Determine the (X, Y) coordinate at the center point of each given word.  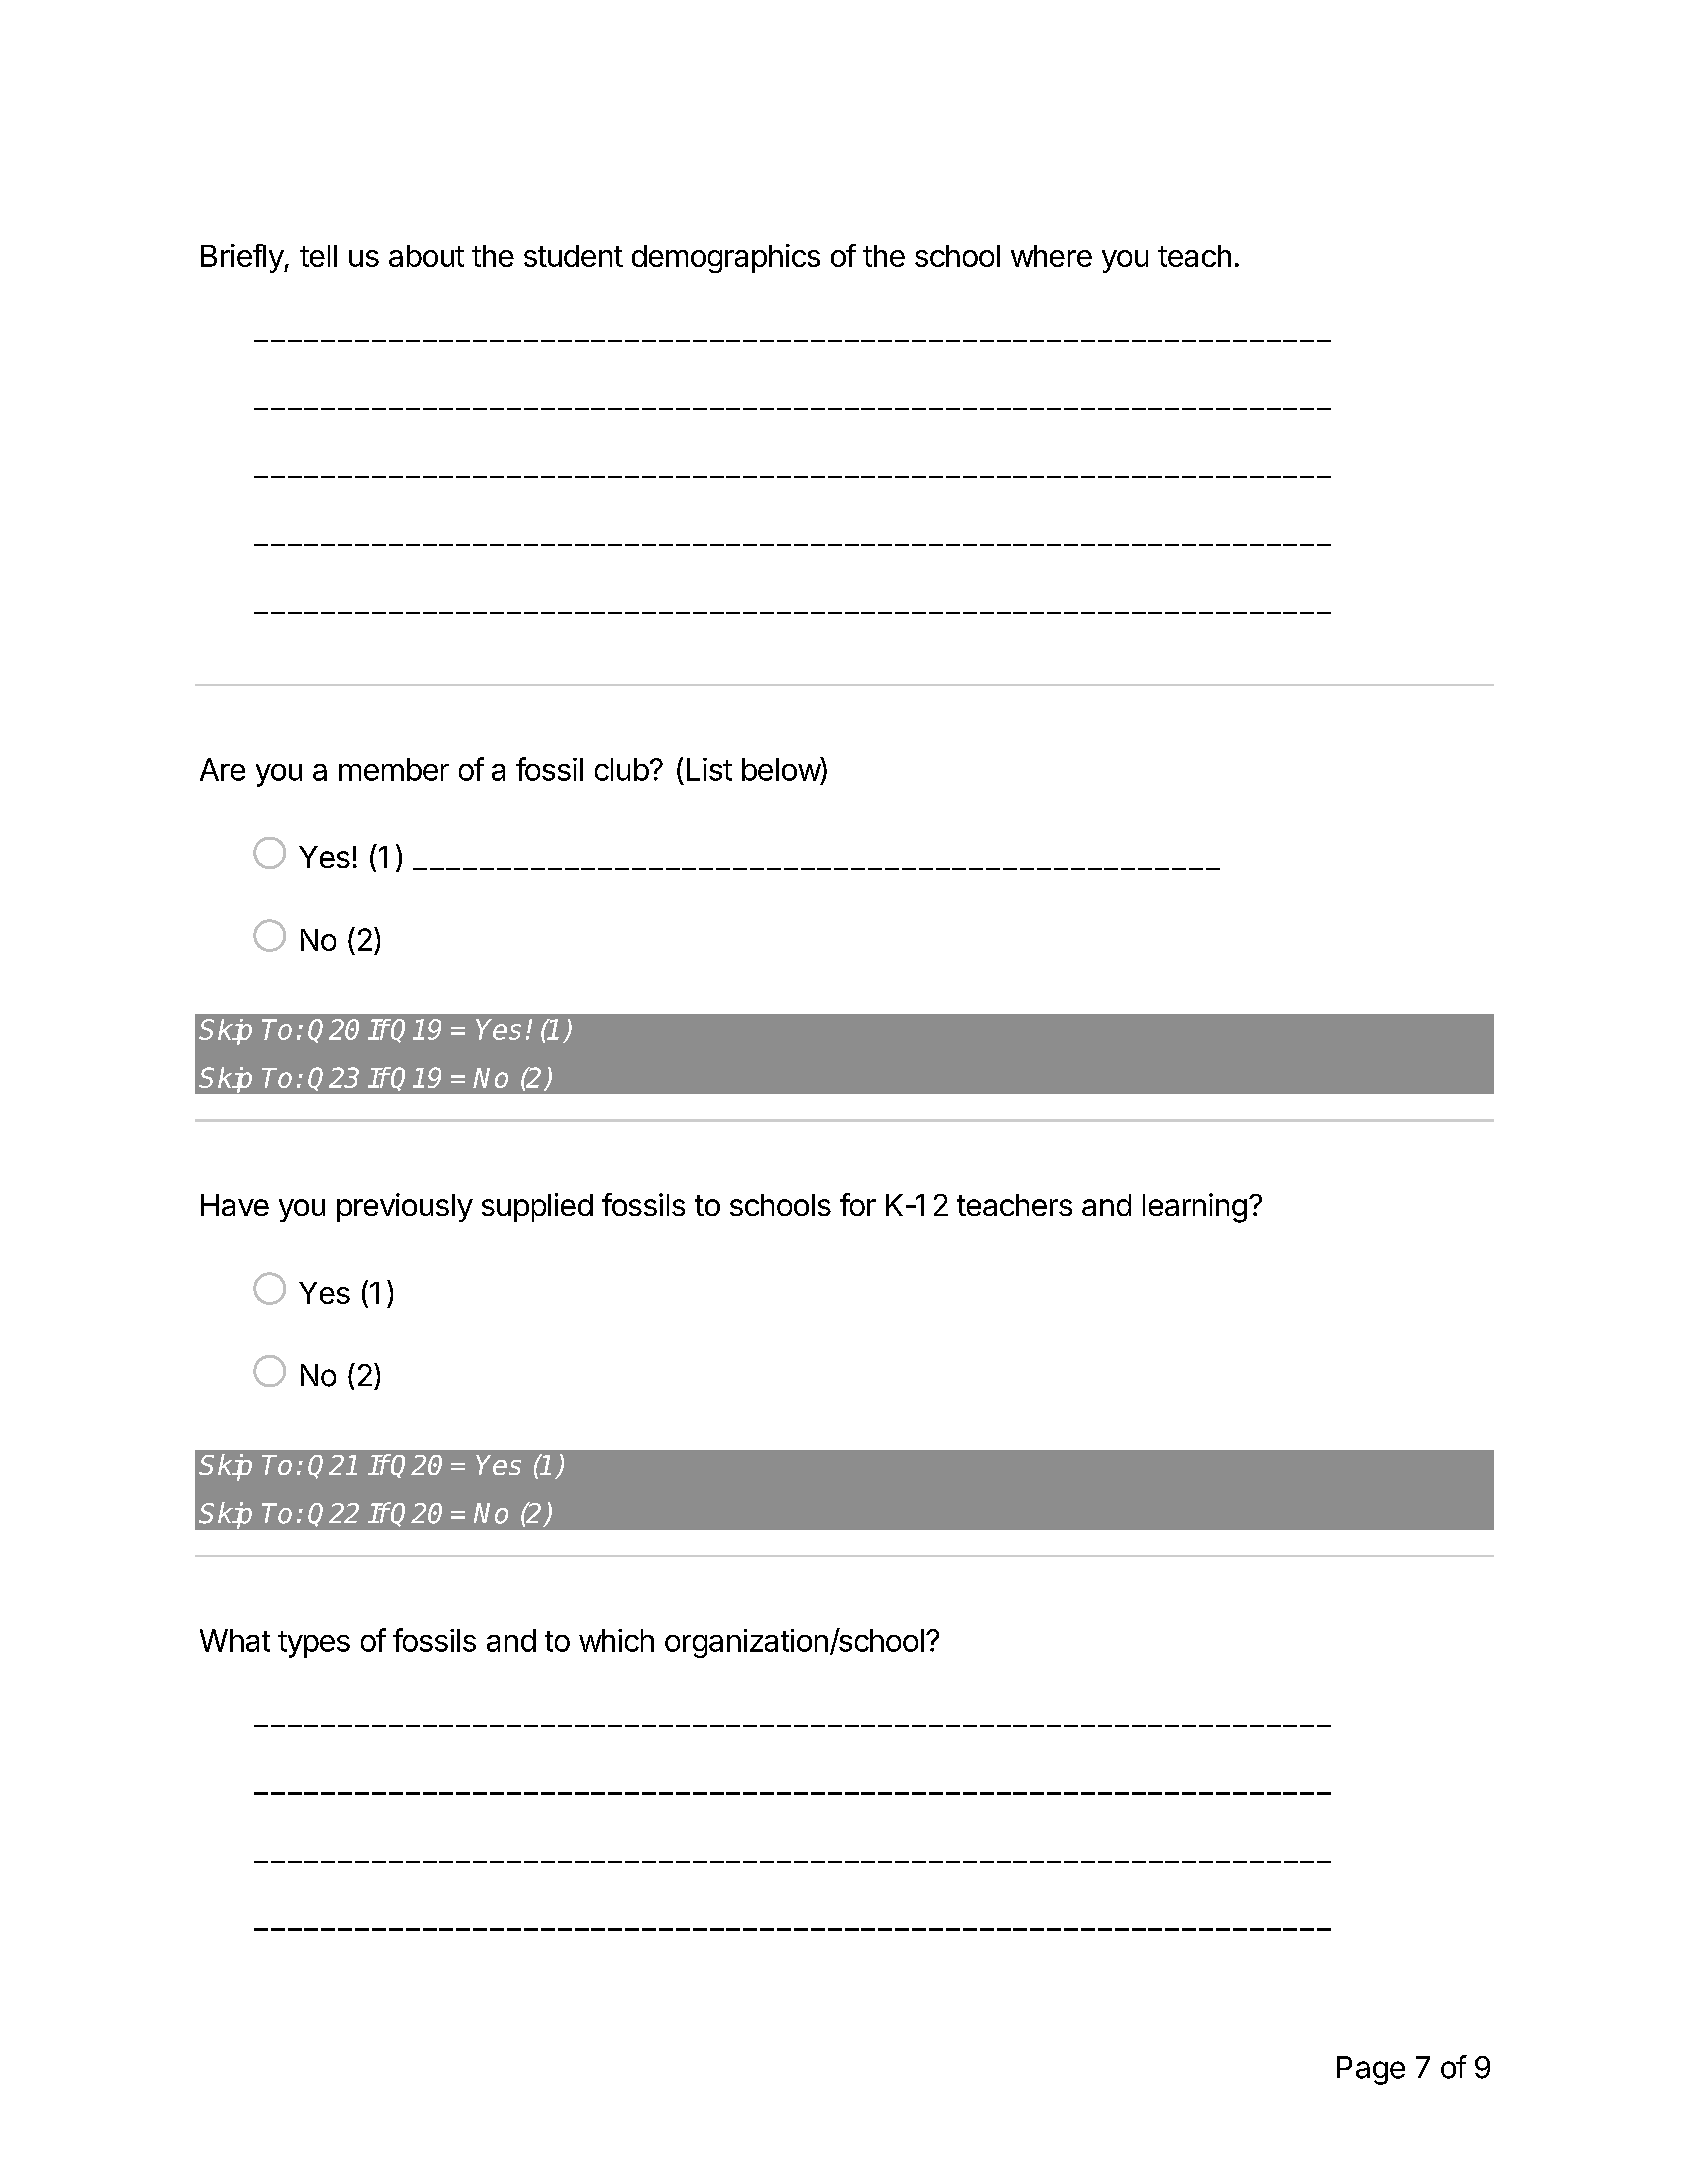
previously (405, 1207)
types (314, 1644)
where (1051, 256)
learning (1195, 1208)
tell (318, 256)
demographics (726, 258)
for (858, 1204)
